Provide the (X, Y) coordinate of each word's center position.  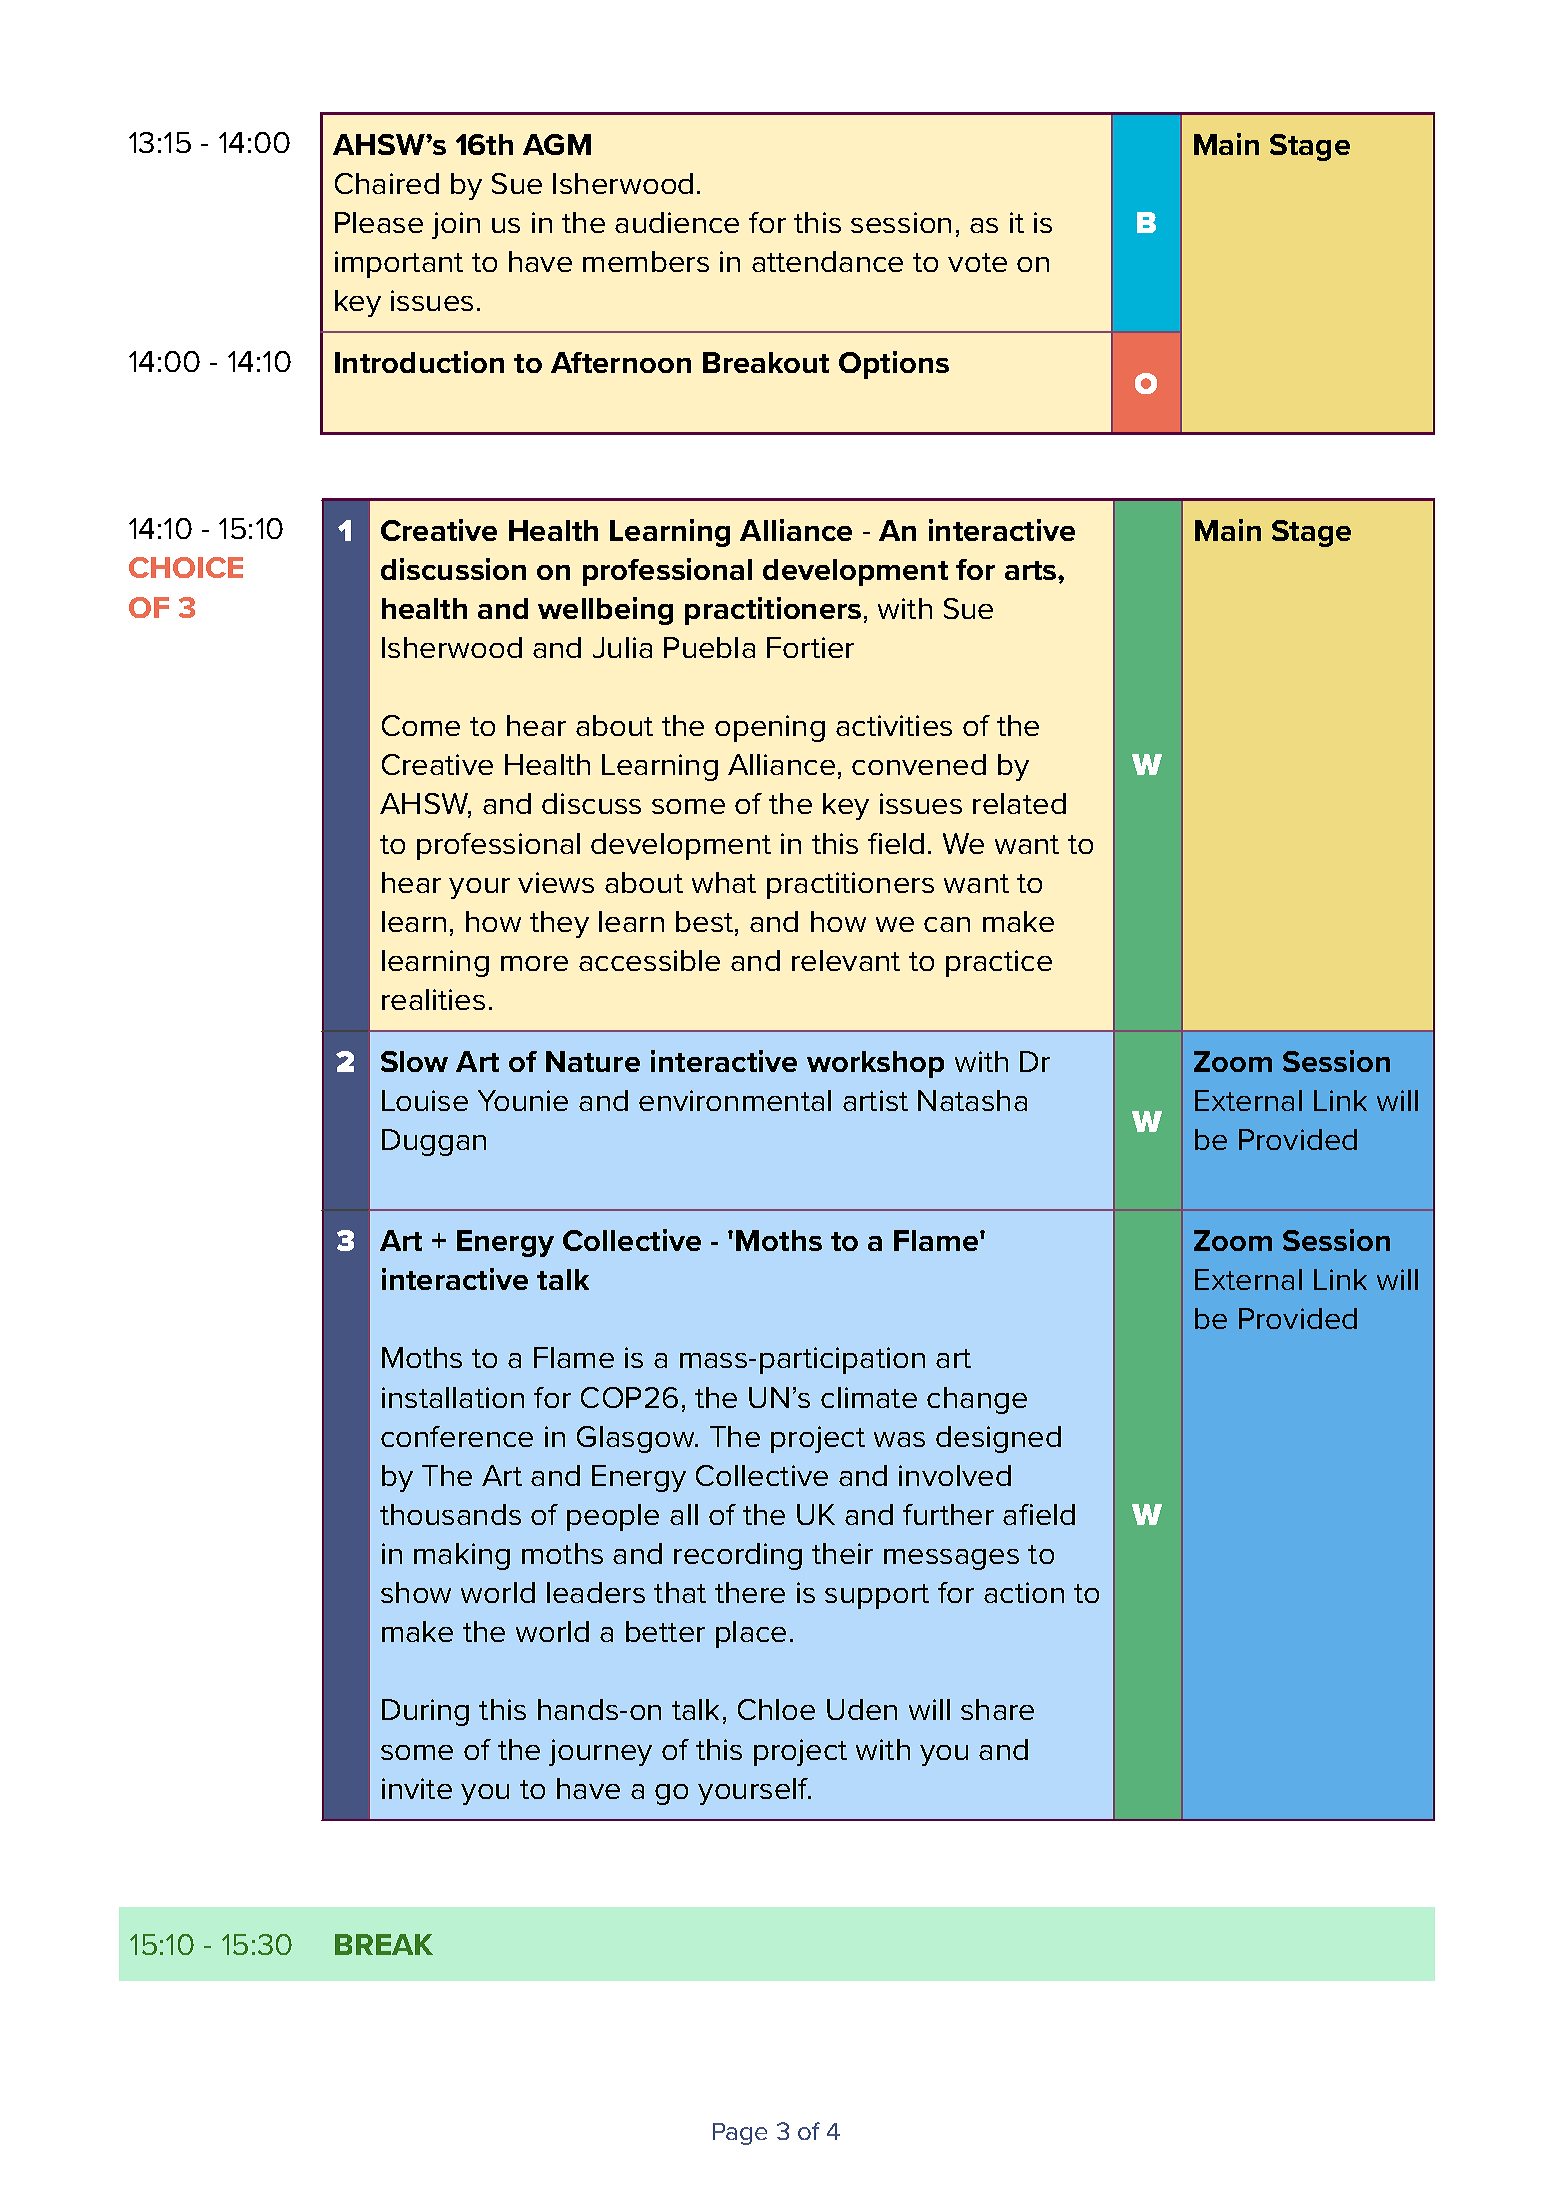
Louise (425, 1100)
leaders (596, 1592)
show (416, 1592)
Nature (593, 1061)
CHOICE (186, 567)
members (646, 261)
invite (417, 1788)
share (997, 1709)
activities (894, 725)
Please (379, 222)
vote (977, 262)
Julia (622, 647)
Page (740, 2134)
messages (951, 1559)
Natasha (972, 1100)
